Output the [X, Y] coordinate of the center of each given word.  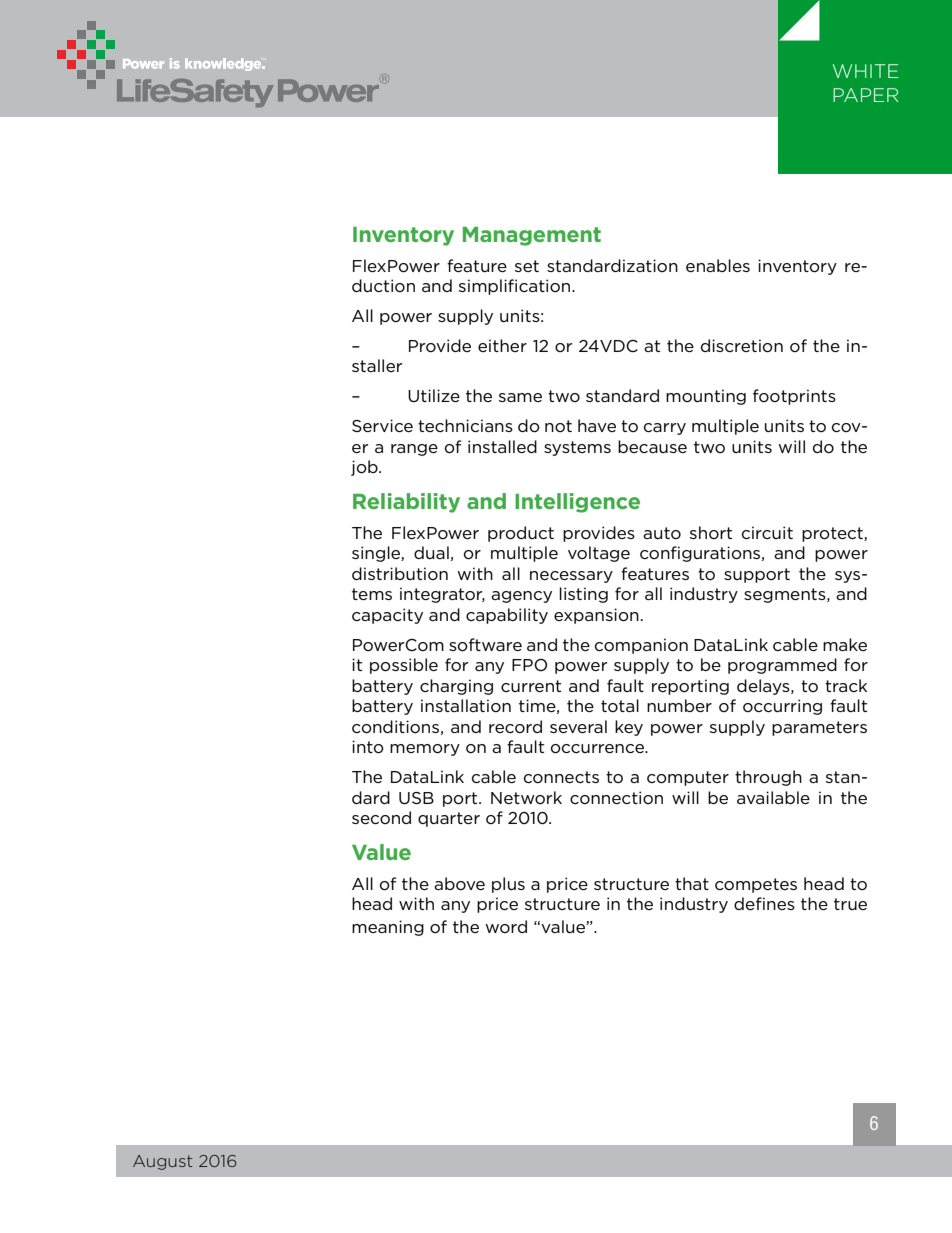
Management [532, 236]
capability [507, 616]
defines [764, 903]
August [163, 1162]
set [527, 266]
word [506, 926]
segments [786, 595]
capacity [387, 616]
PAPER [866, 95]
